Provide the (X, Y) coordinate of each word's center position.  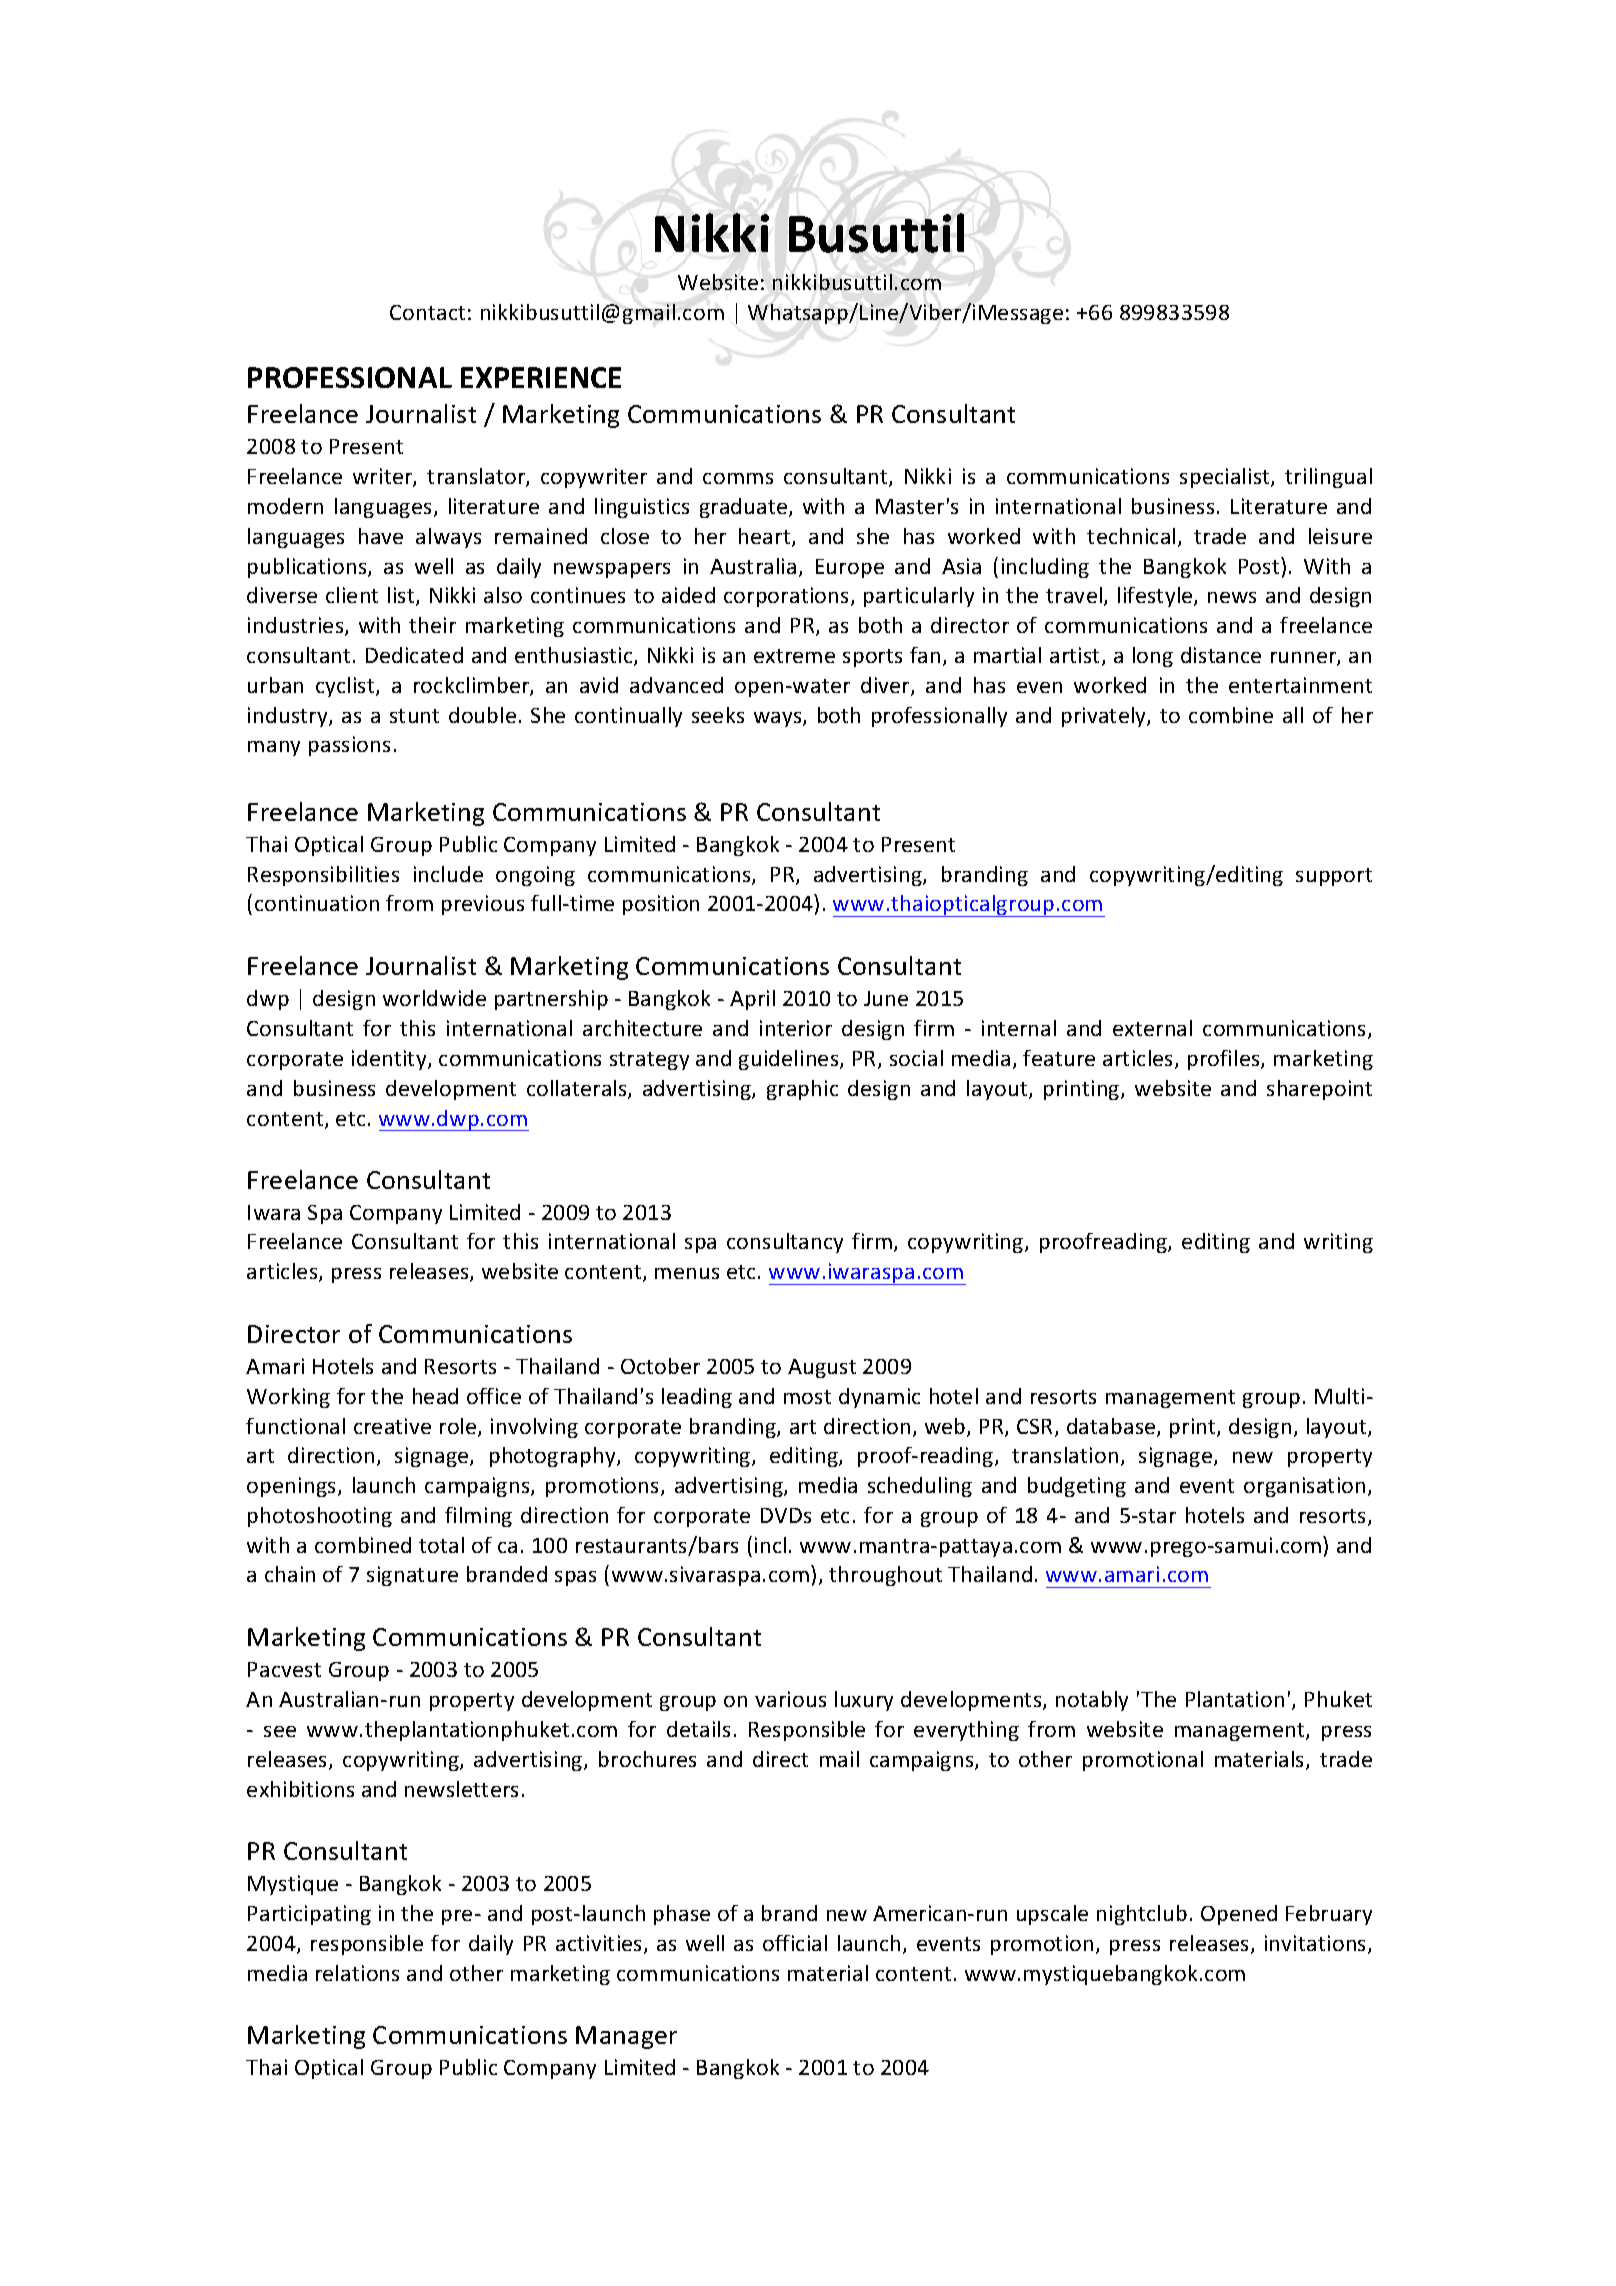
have (381, 536)
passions (349, 746)
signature (412, 1576)
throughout (885, 1576)
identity (390, 1060)
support (1334, 877)
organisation (1304, 1487)
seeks (718, 715)
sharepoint (1319, 1090)
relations (357, 1973)
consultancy (785, 1243)
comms (738, 478)
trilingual (1328, 478)
